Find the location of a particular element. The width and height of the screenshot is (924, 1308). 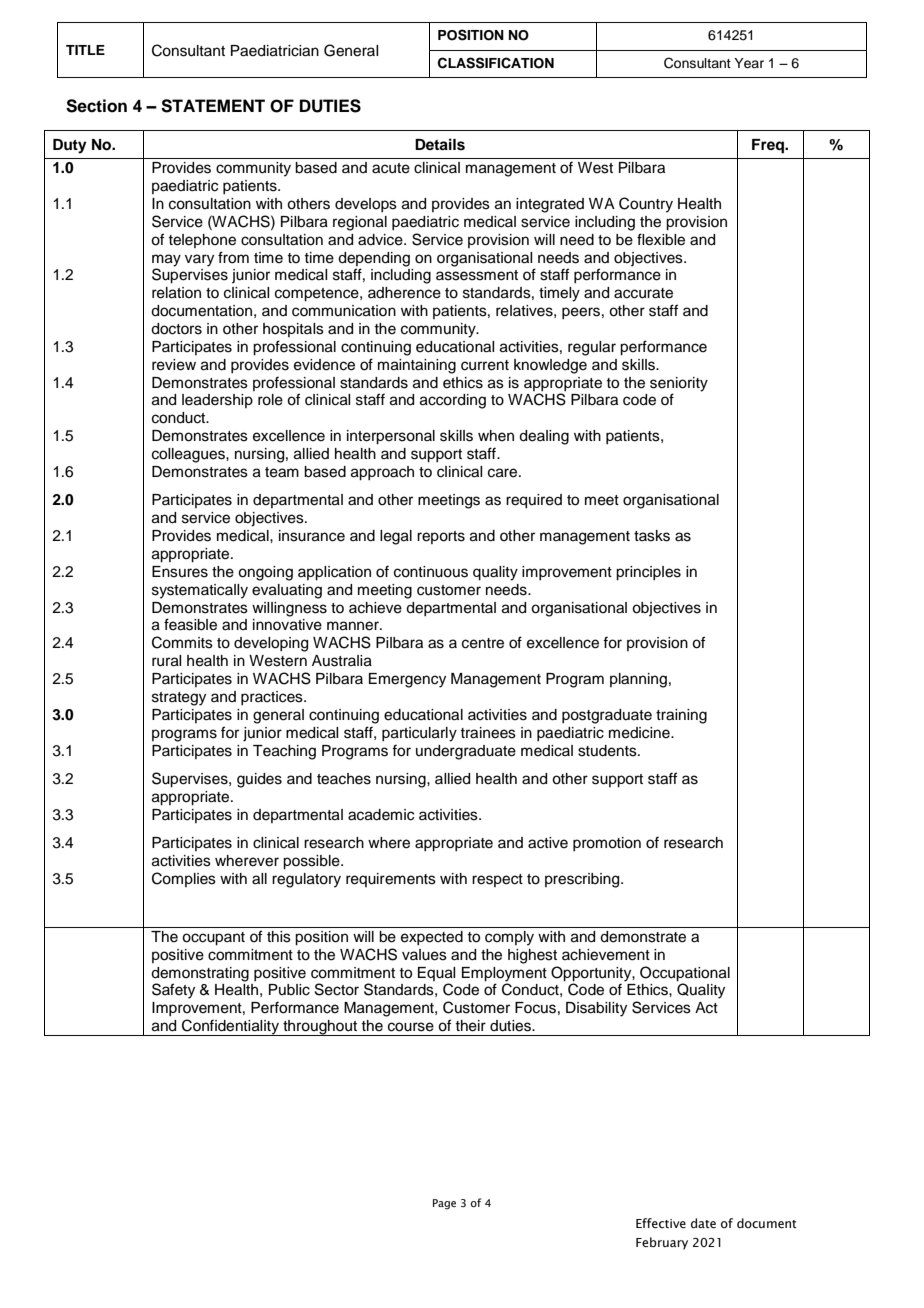

Section is located at coordinates (96, 106).
